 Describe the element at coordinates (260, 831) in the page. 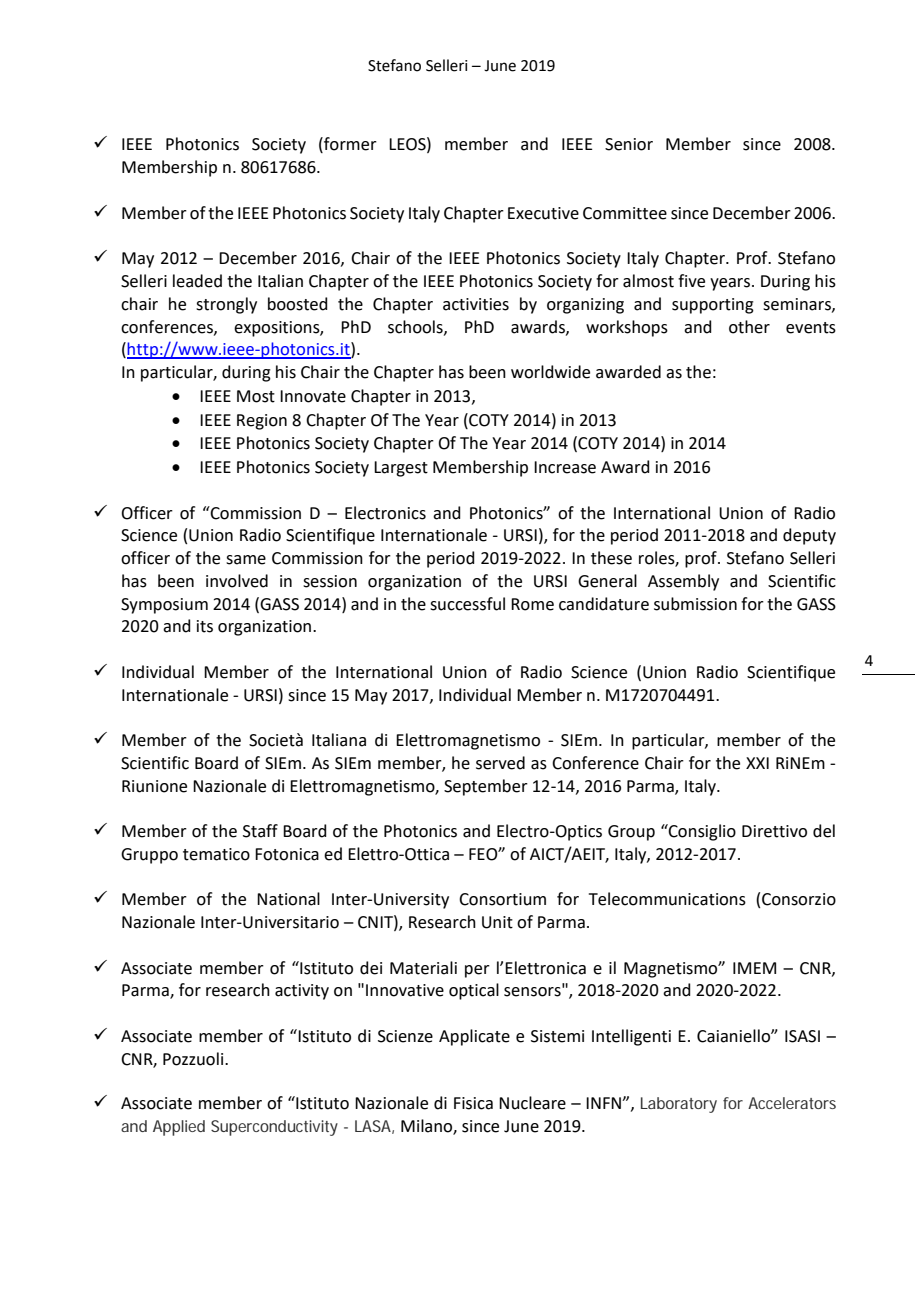

I see `Staff` at that location.
